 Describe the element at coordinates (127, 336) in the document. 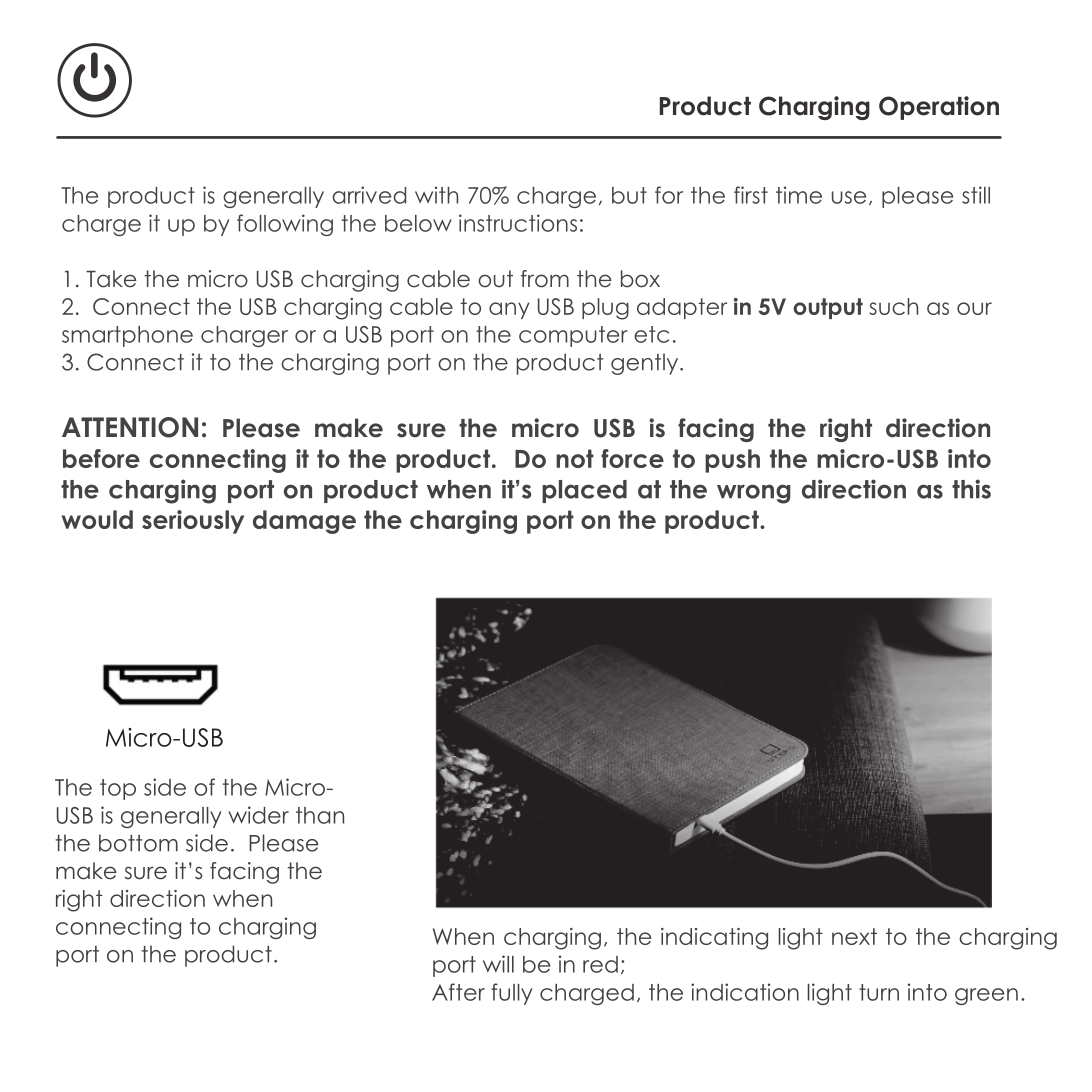

I see `smartphone` at that location.
